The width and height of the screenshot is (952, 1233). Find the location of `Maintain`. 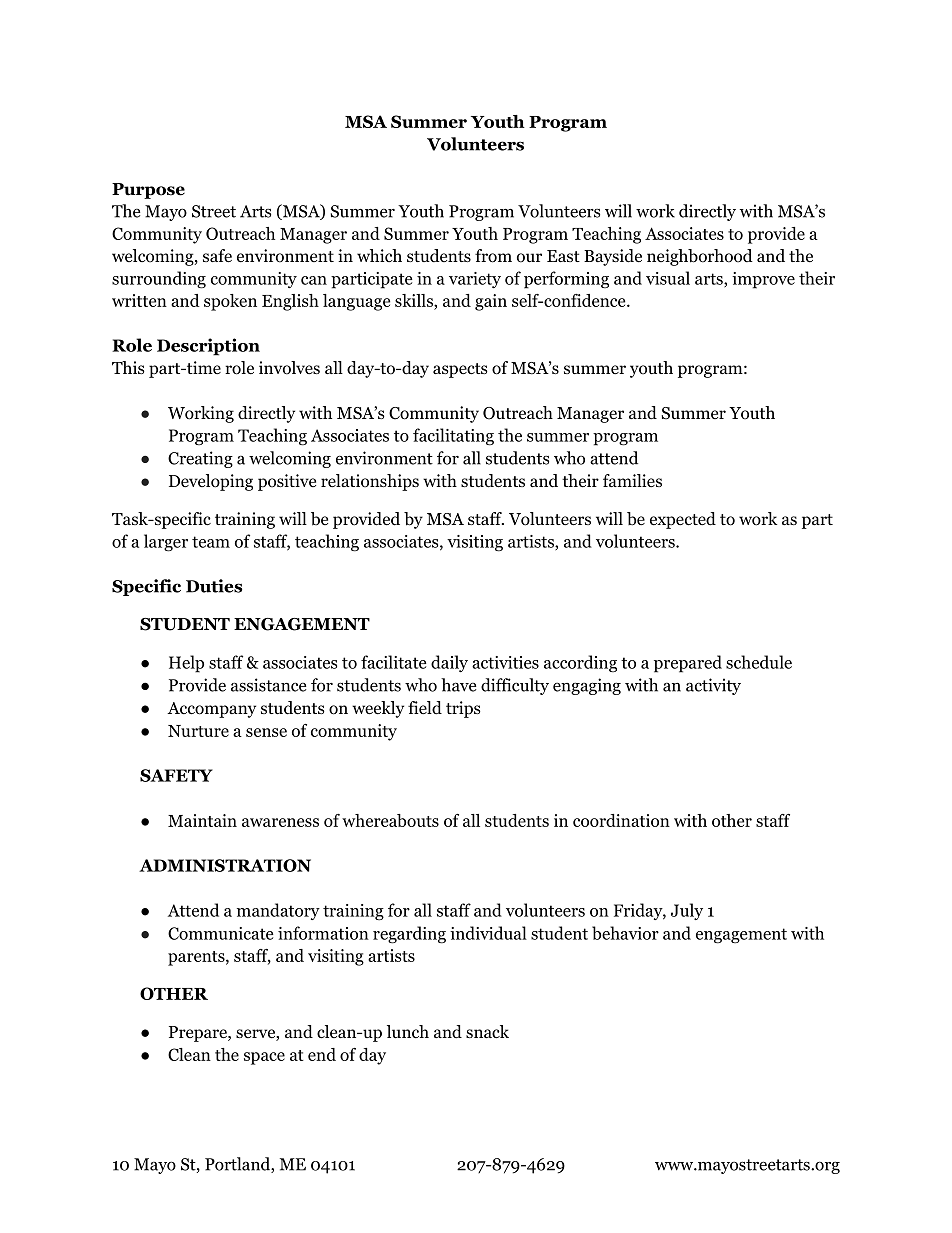

Maintain is located at coordinates (202, 820).
